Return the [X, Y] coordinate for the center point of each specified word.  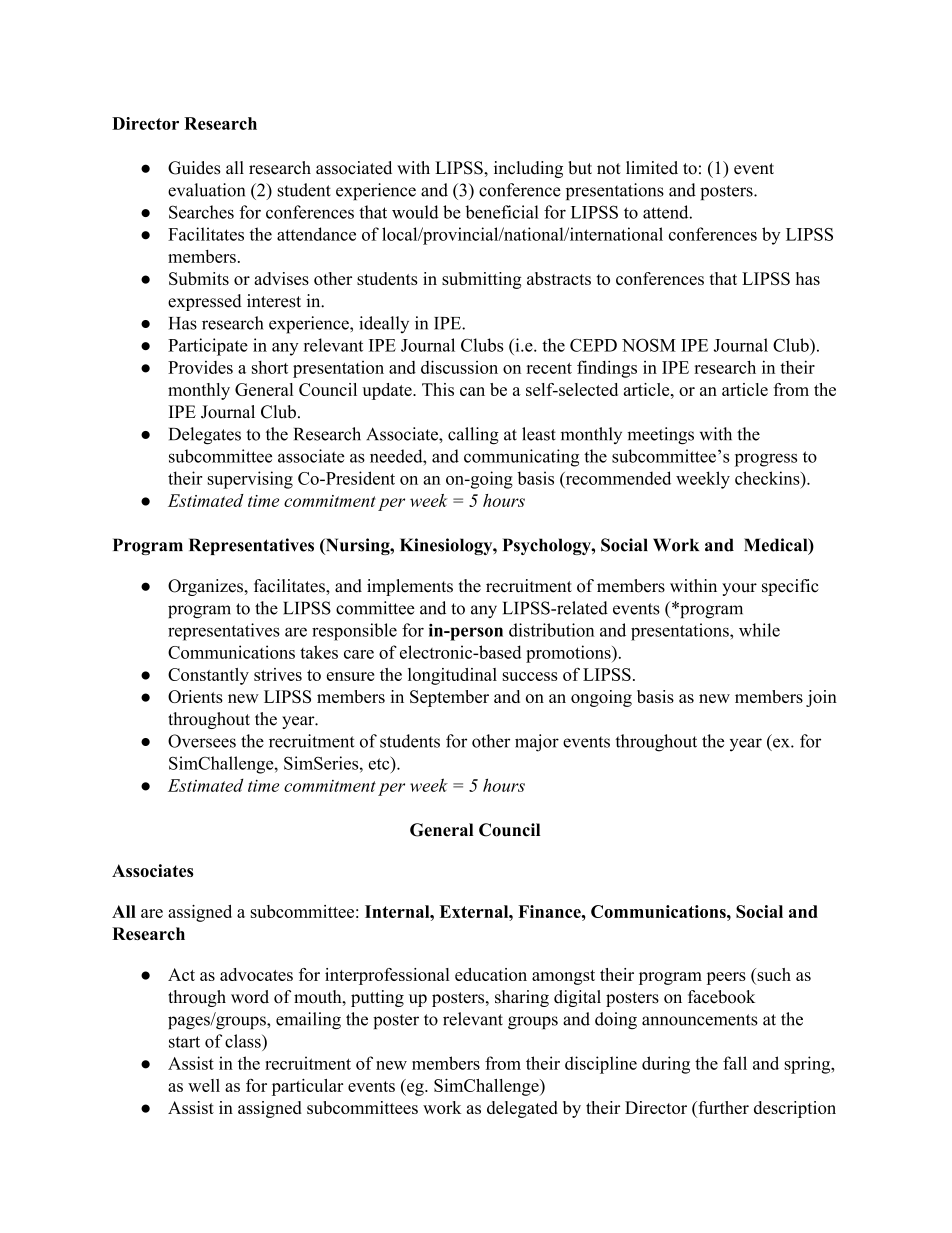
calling [473, 436]
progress [766, 460]
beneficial [502, 212]
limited [652, 168]
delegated [522, 1109]
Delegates [205, 436]
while [759, 630]
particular [307, 1087]
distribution [552, 630]
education [491, 974]
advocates [256, 974]
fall [735, 1063]
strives [278, 674]
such [773, 976]
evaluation [206, 190]
